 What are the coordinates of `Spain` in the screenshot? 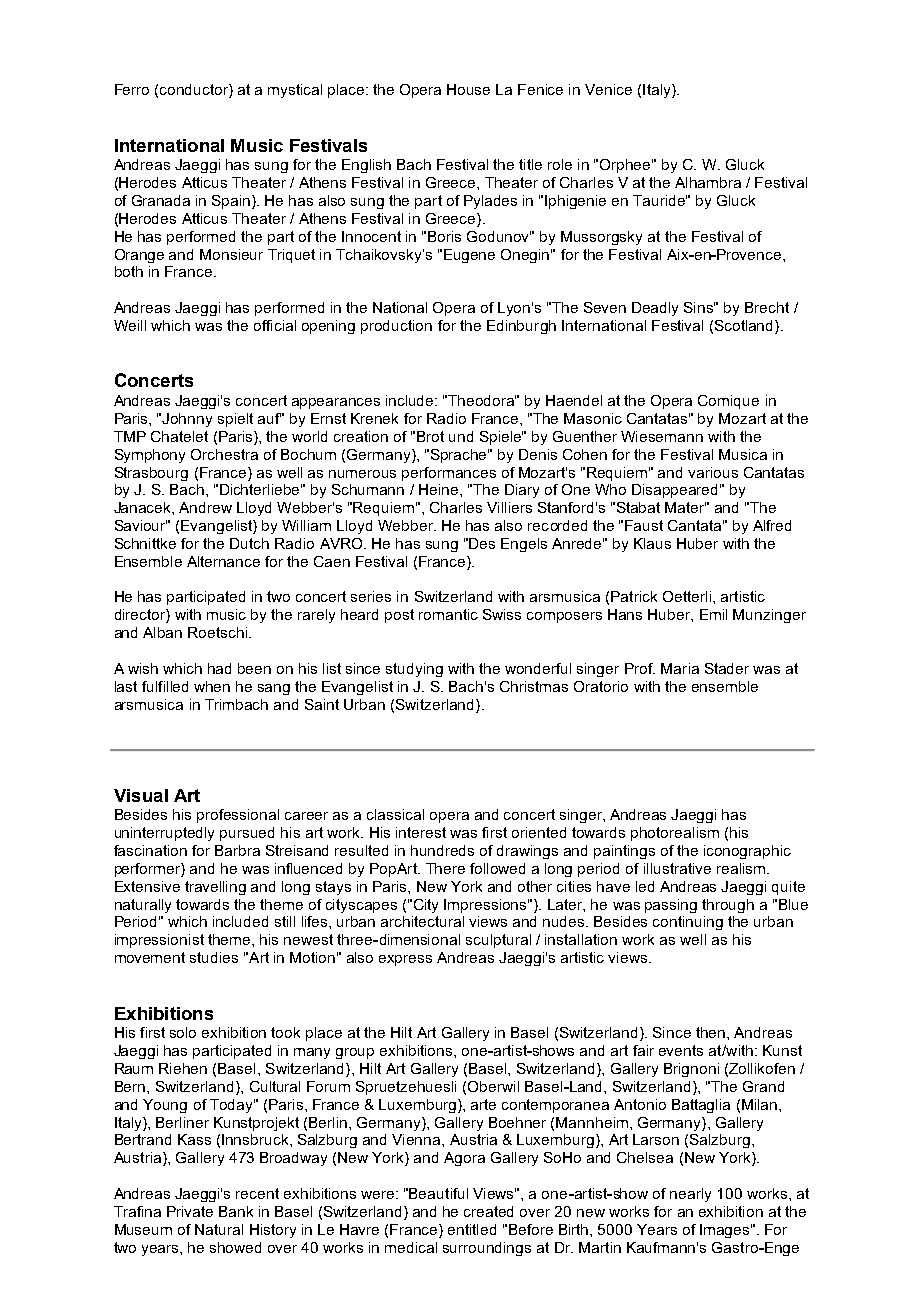 It's located at (232, 202).
